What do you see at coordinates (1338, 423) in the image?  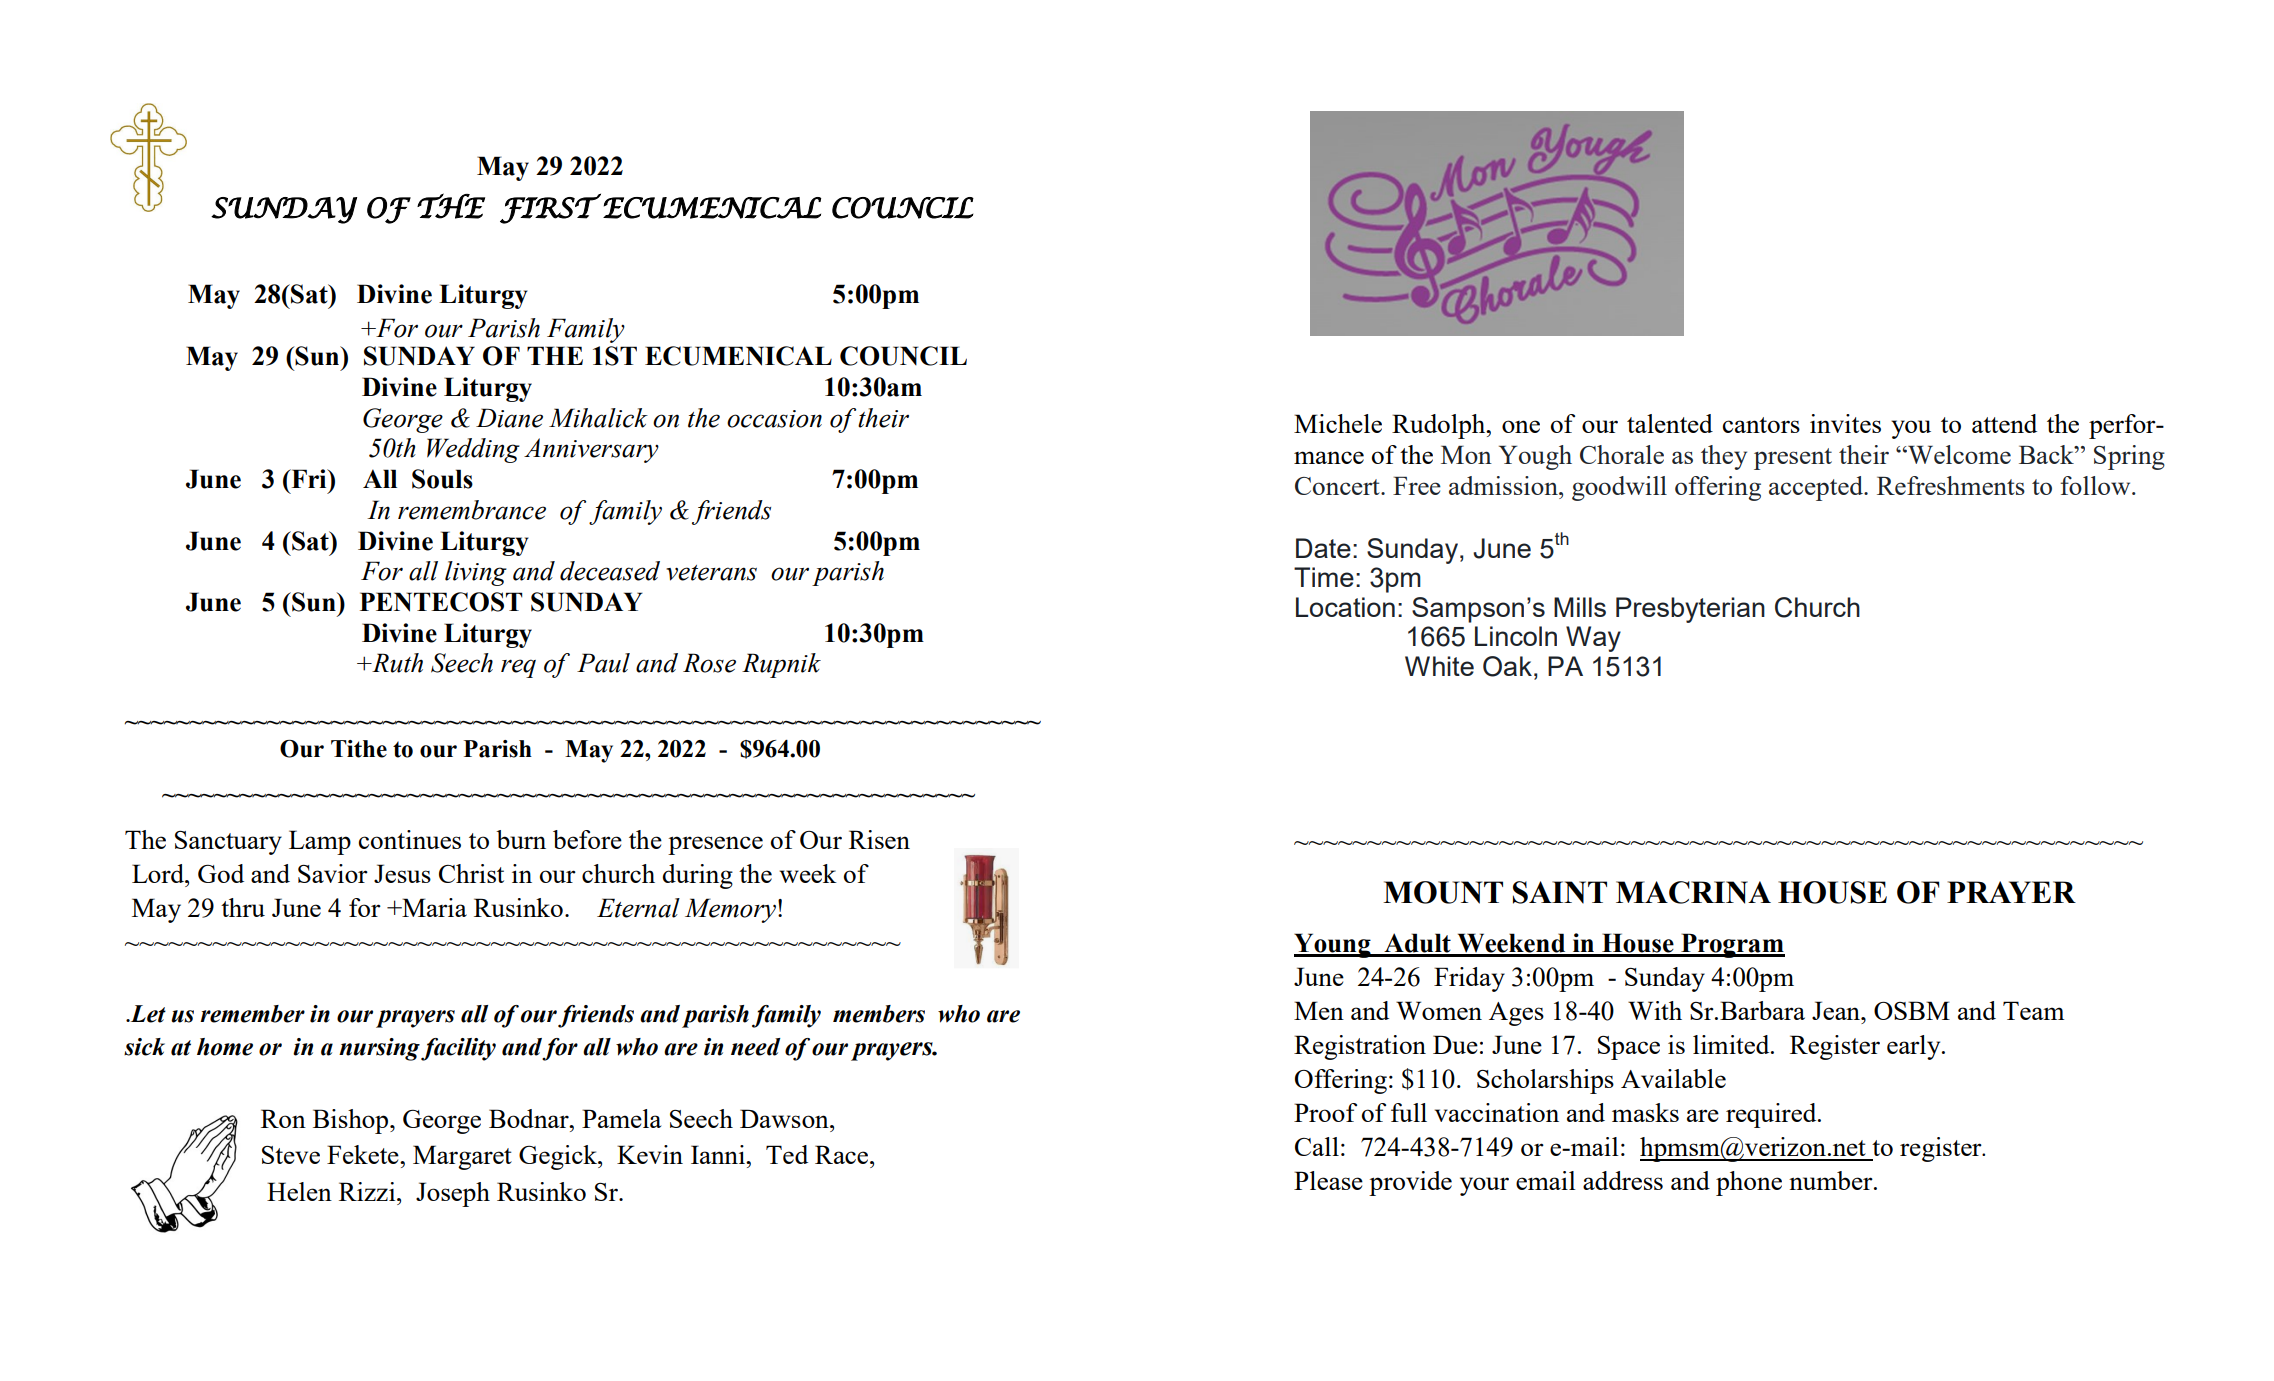 I see `Michele` at bounding box center [1338, 423].
